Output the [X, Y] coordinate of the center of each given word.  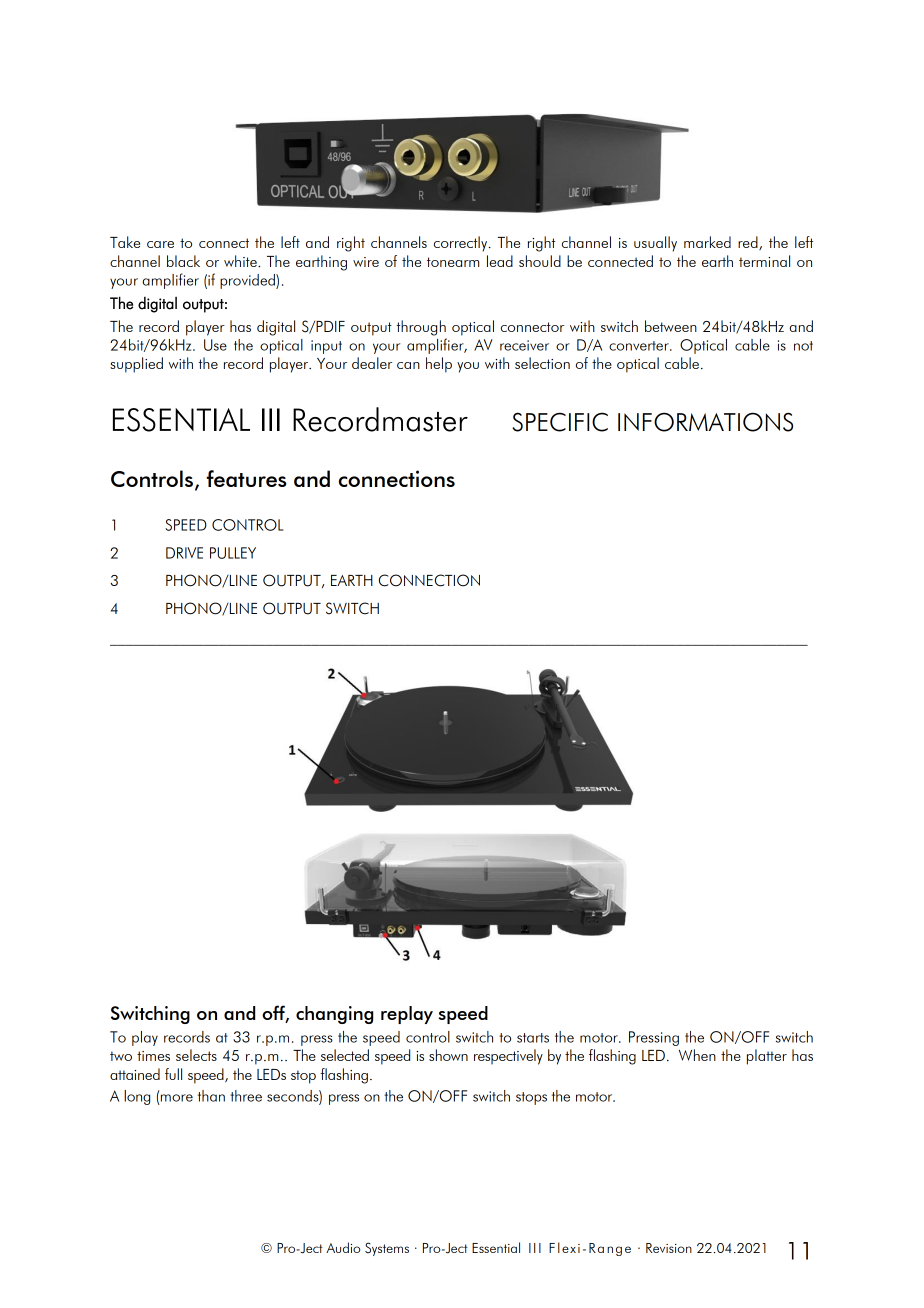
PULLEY [233, 553]
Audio [343, 1247]
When [697, 1055]
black [183, 261]
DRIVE [184, 553]
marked [707, 242]
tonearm [453, 262]
